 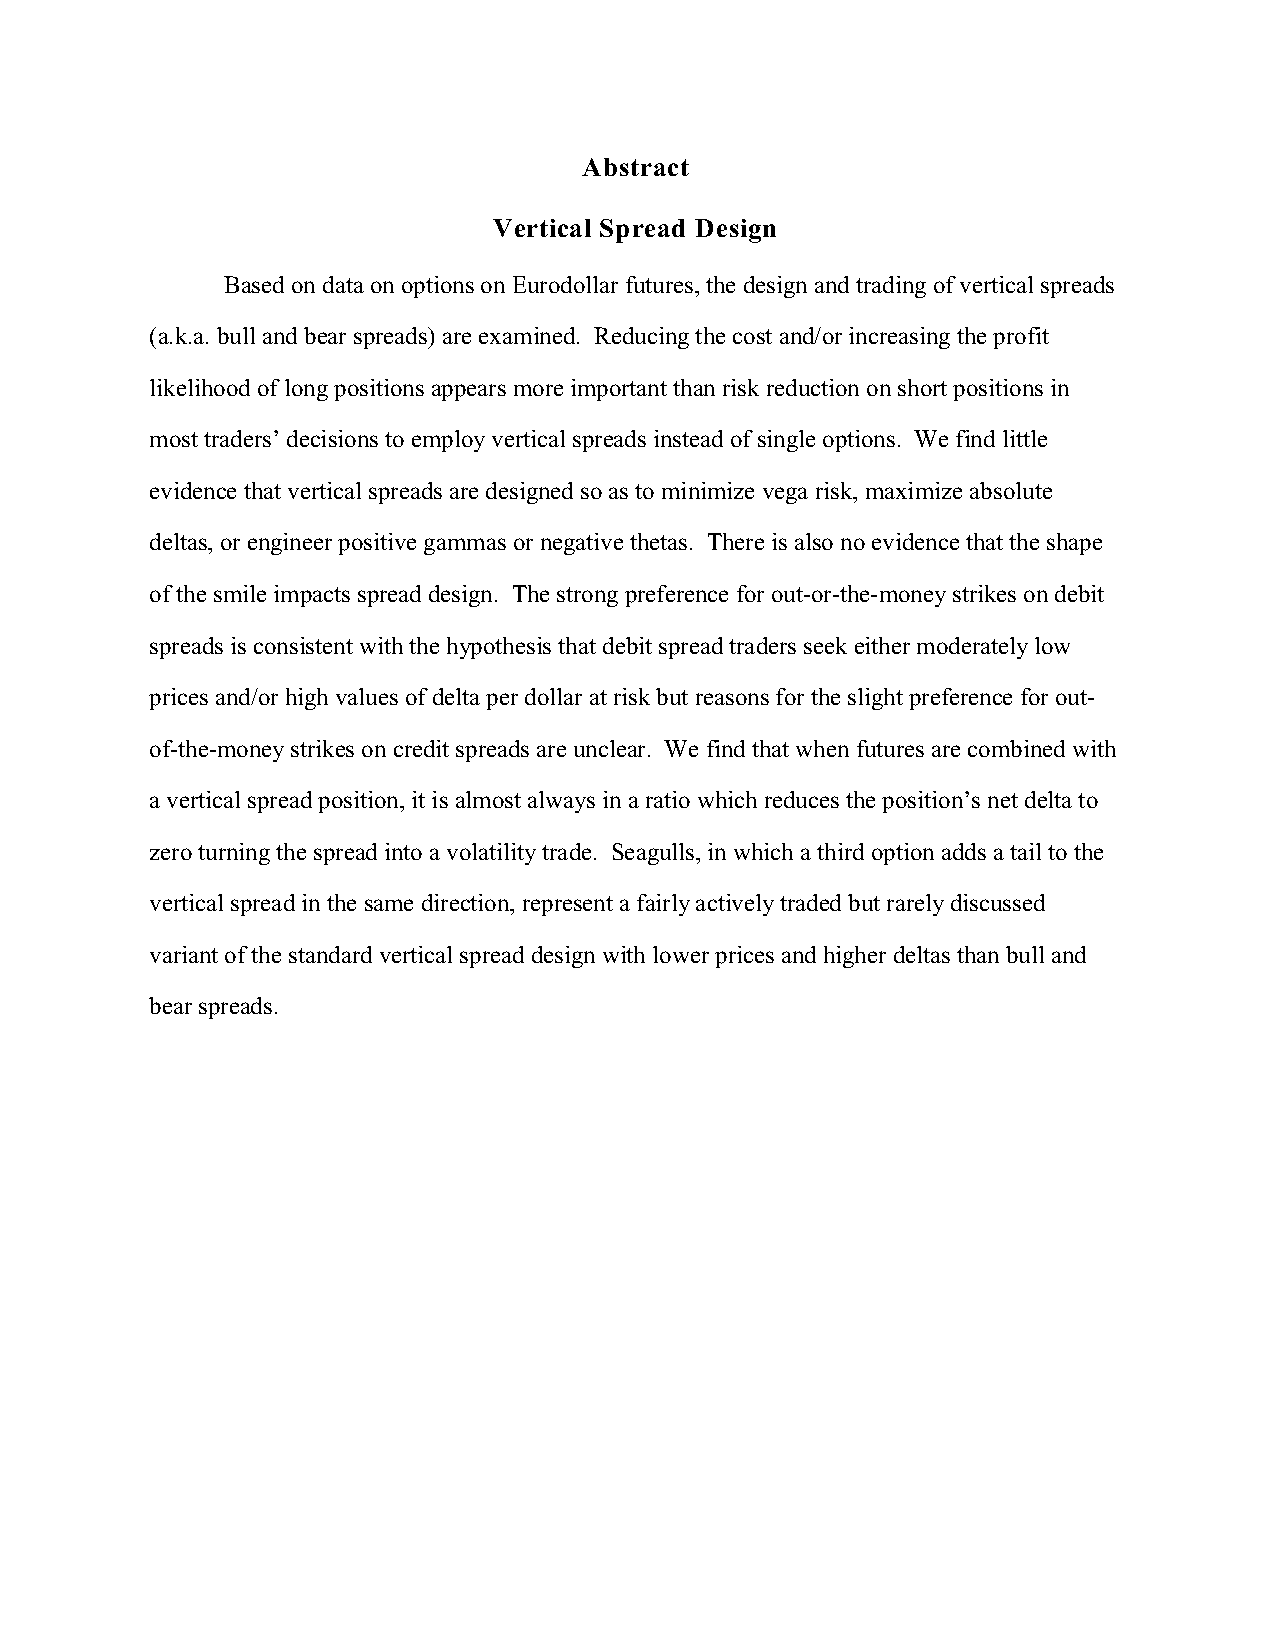 I want to click on trading, so click(x=891, y=287).
